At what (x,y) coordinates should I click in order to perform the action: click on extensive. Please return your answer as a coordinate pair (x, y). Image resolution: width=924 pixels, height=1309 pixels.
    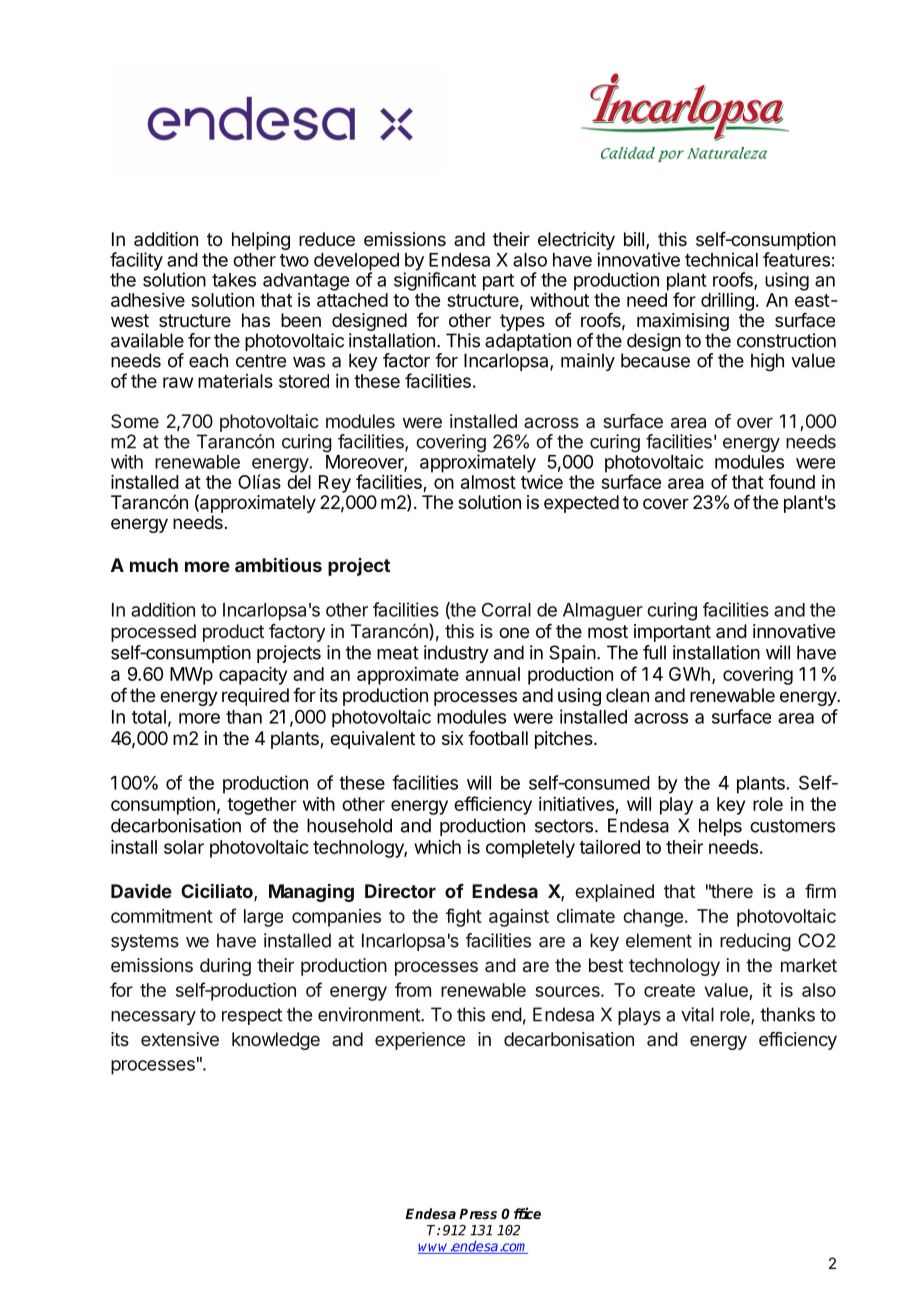
    Looking at the image, I should click on (180, 1039).
